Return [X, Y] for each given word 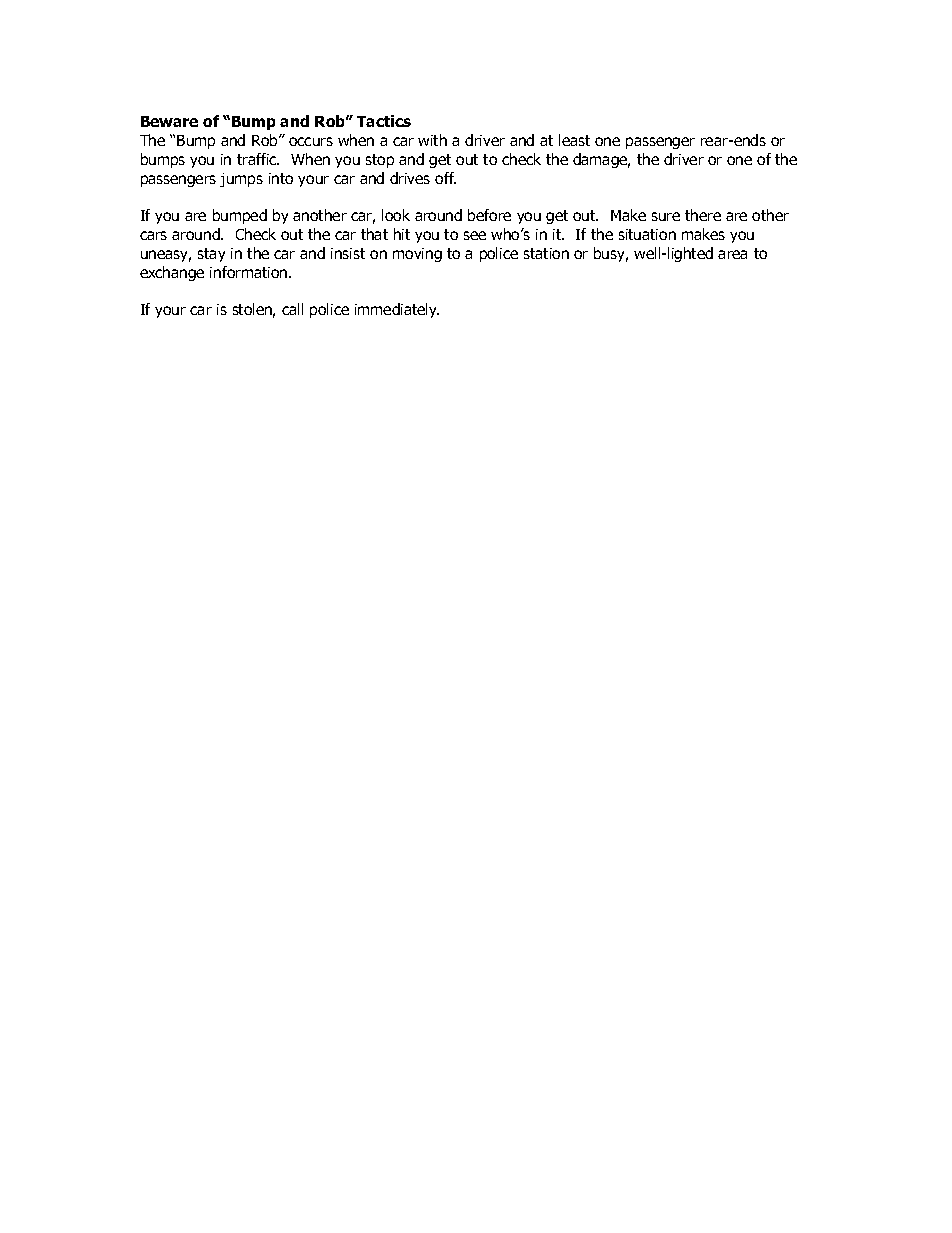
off [445, 178]
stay [211, 255]
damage [601, 160]
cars [153, 235]
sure [666, 216]
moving [417, 255]
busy [611, 254]
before [489, 215]
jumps [241, 180]
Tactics [384, 121]
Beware [169, 121]
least [574, 140]
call [292, 309]
